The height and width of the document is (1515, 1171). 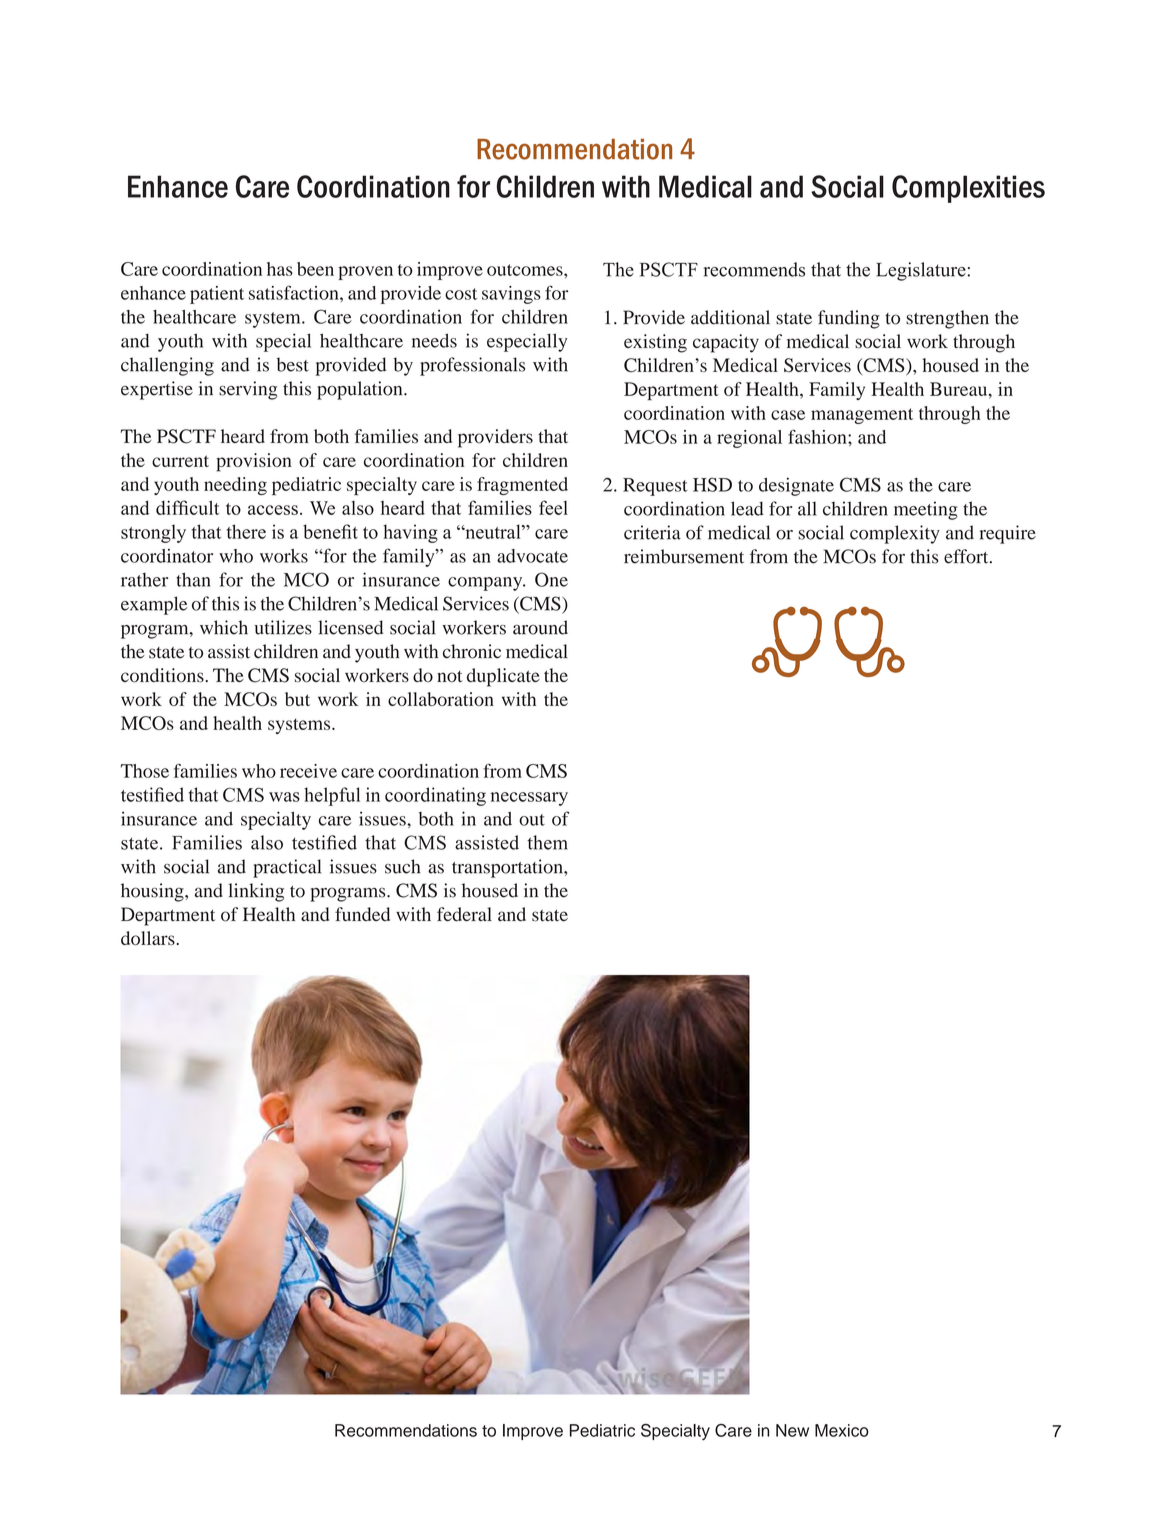 I want to click on Mexico, so click(x=842, y=1430).
